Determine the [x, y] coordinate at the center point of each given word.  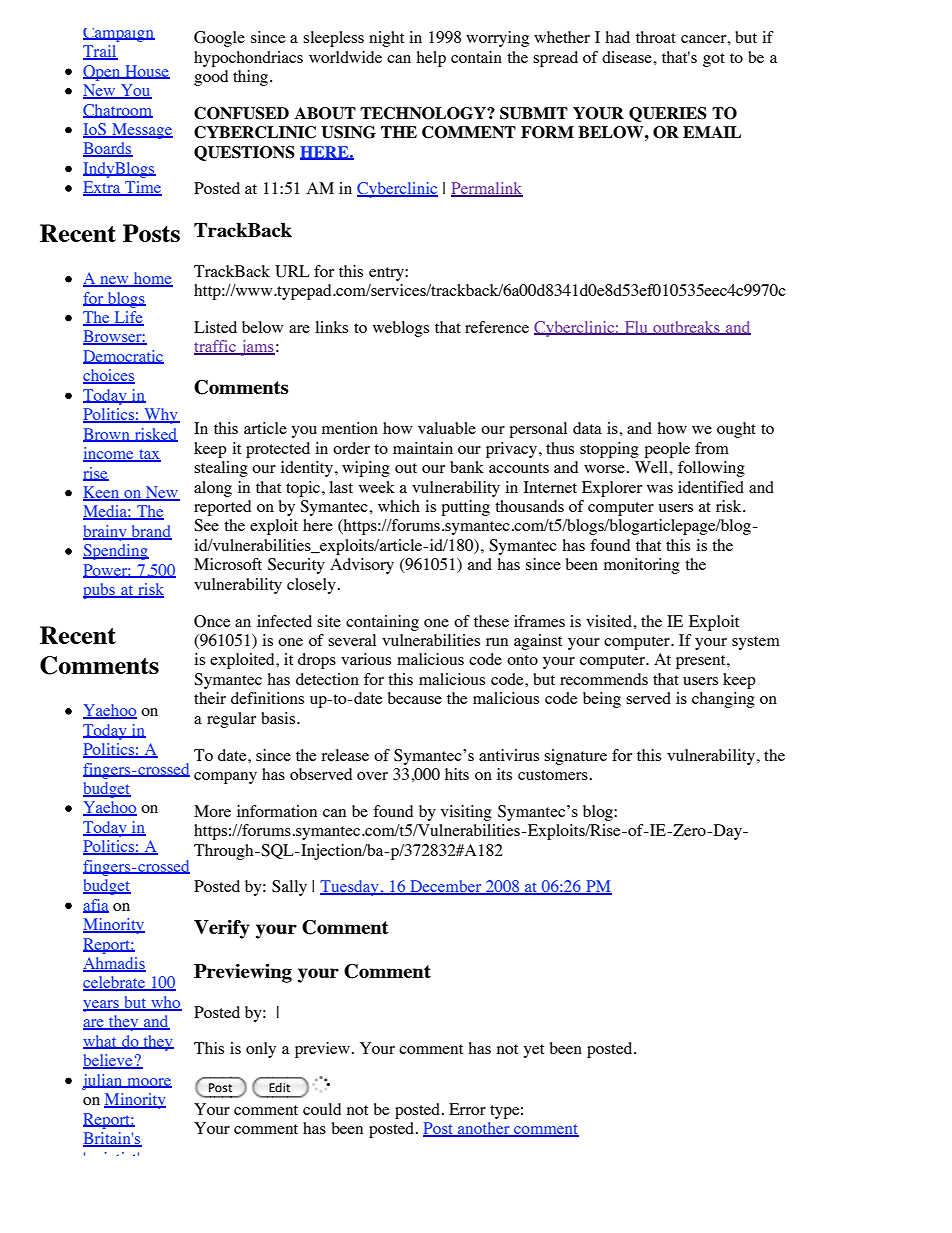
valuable [447, 428]
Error [467, 1109]
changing [723, 700]
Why [161, 416]
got [714, 60]
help [431, 59]
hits [457, 774]
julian [103, 1082]
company [225, 778]
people [667, 450]
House [146, 72]
